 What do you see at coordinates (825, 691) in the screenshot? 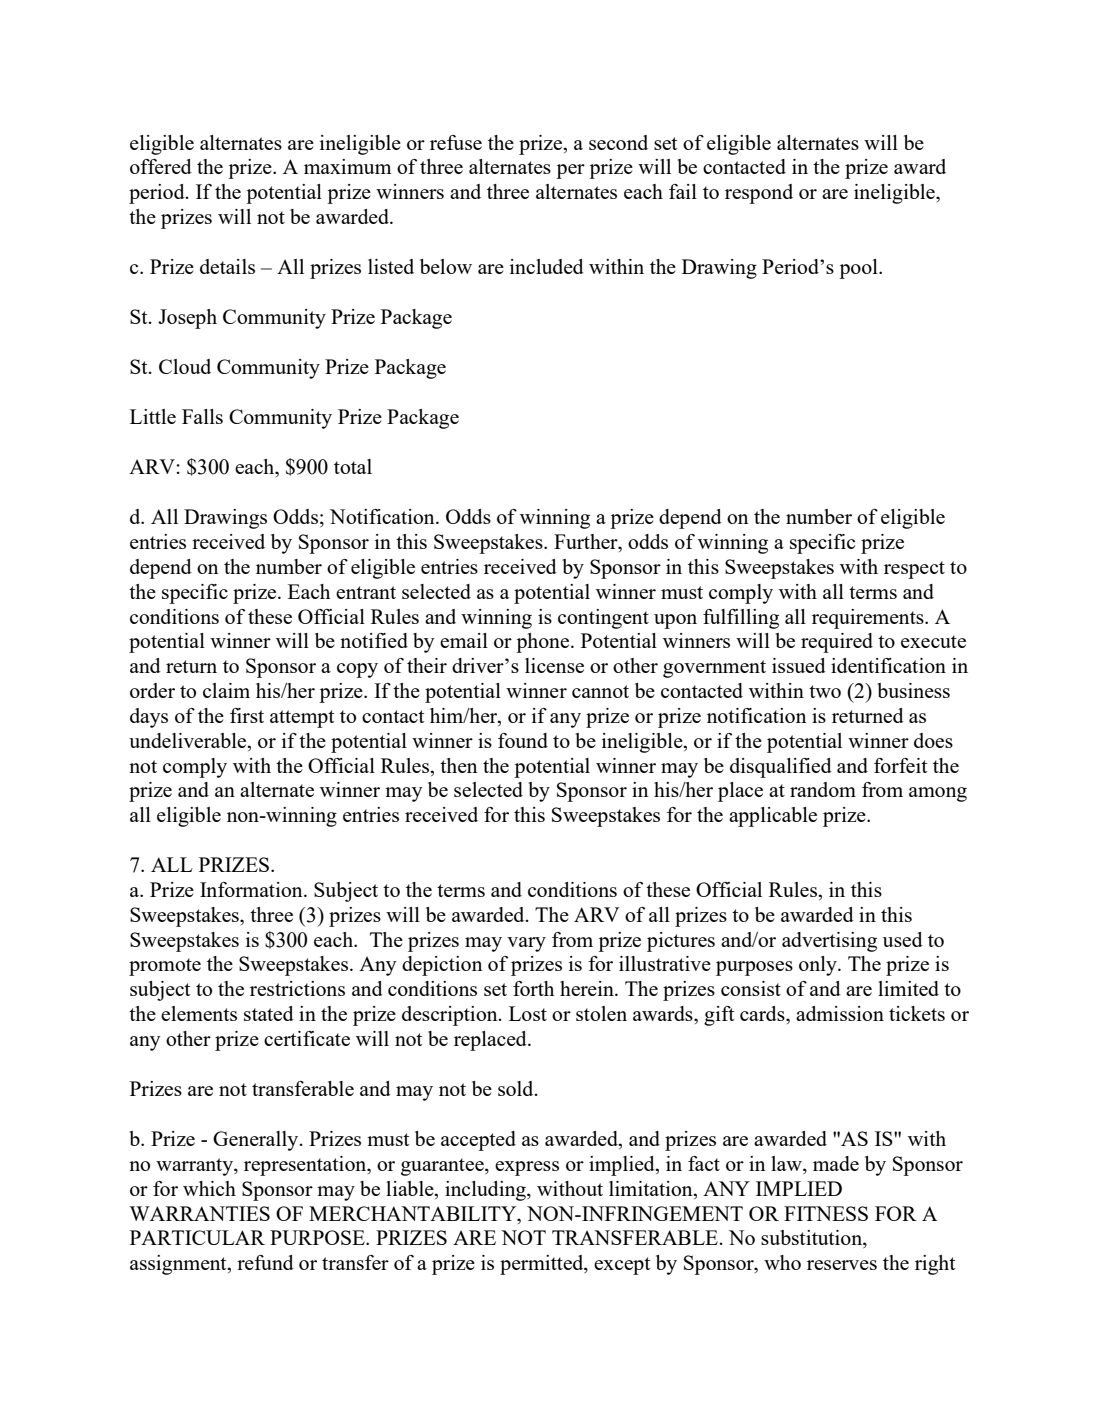
I see `two` at bounding box center [825, 691].
